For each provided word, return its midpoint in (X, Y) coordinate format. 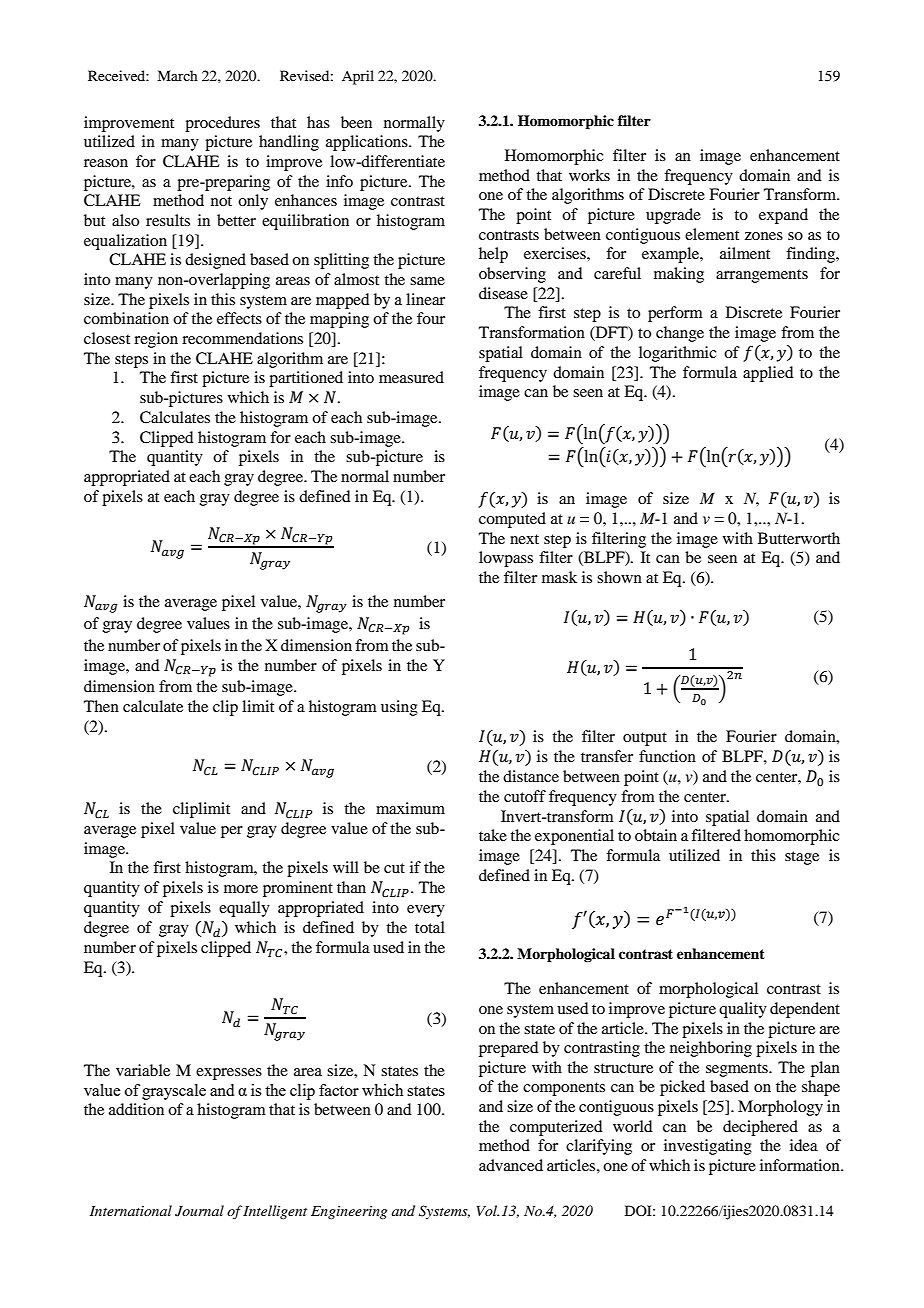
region (156, 340)
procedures (222, 124)
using (399, 708)
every (426, 911)
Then (101, 706)
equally (244, 909)
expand (783, 216)
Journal (199, 1211)
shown (619, 577)
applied (768, 374)
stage (802, 858)
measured (411, 377)
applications (368, 143)
